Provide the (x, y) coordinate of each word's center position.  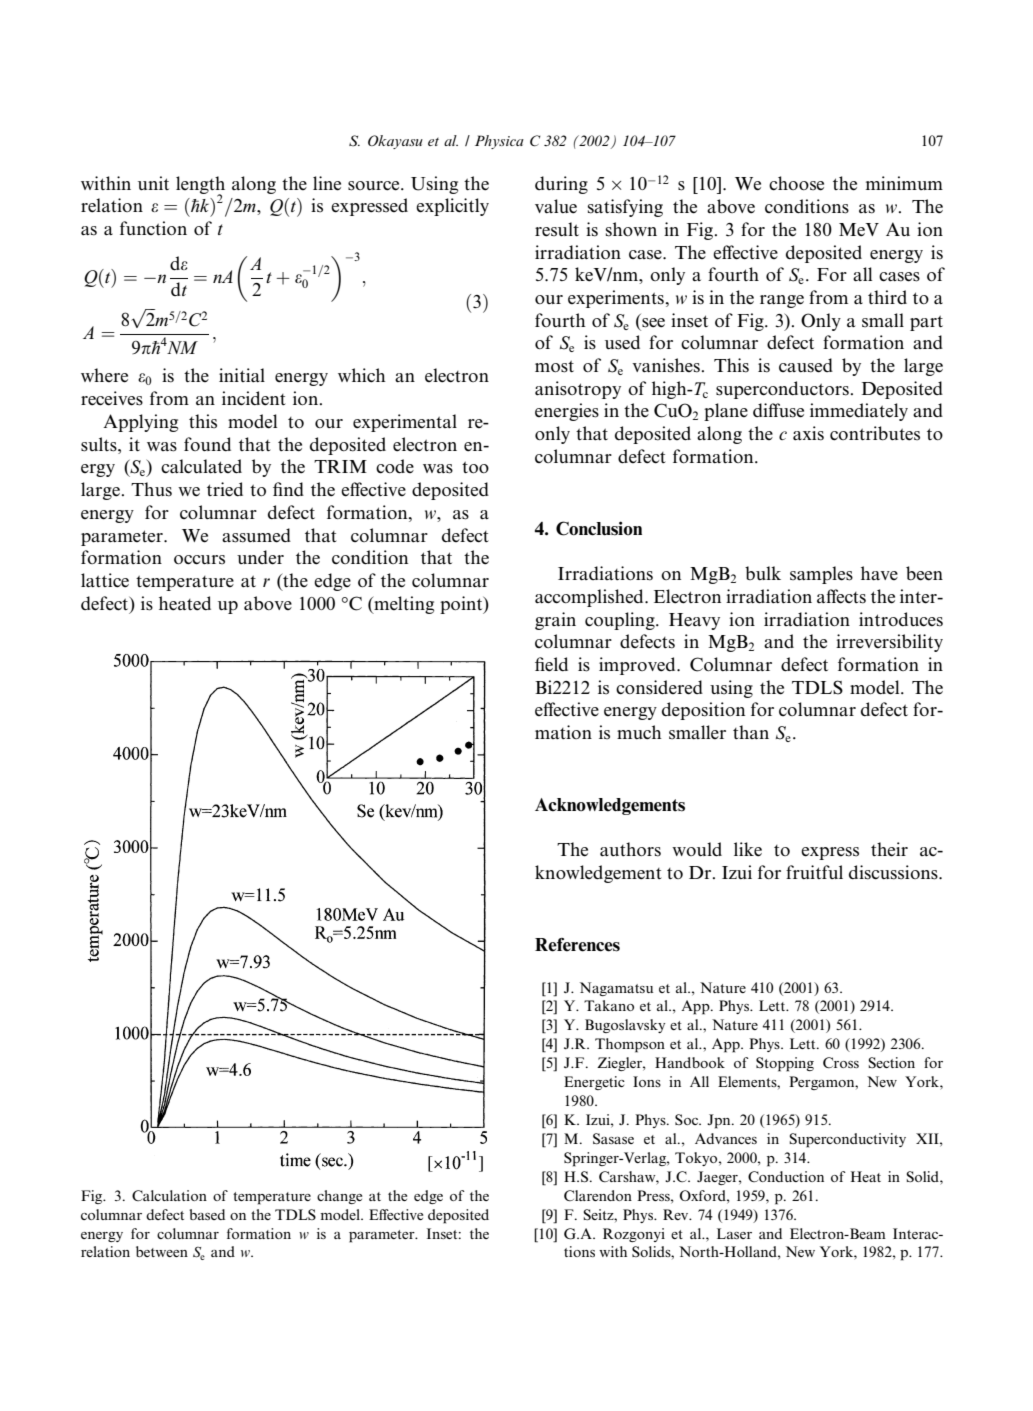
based (207, 1214)
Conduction (786, 1176)
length (200, 186)
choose (796, 183)
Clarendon (598, 1195)
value (556, 206)
